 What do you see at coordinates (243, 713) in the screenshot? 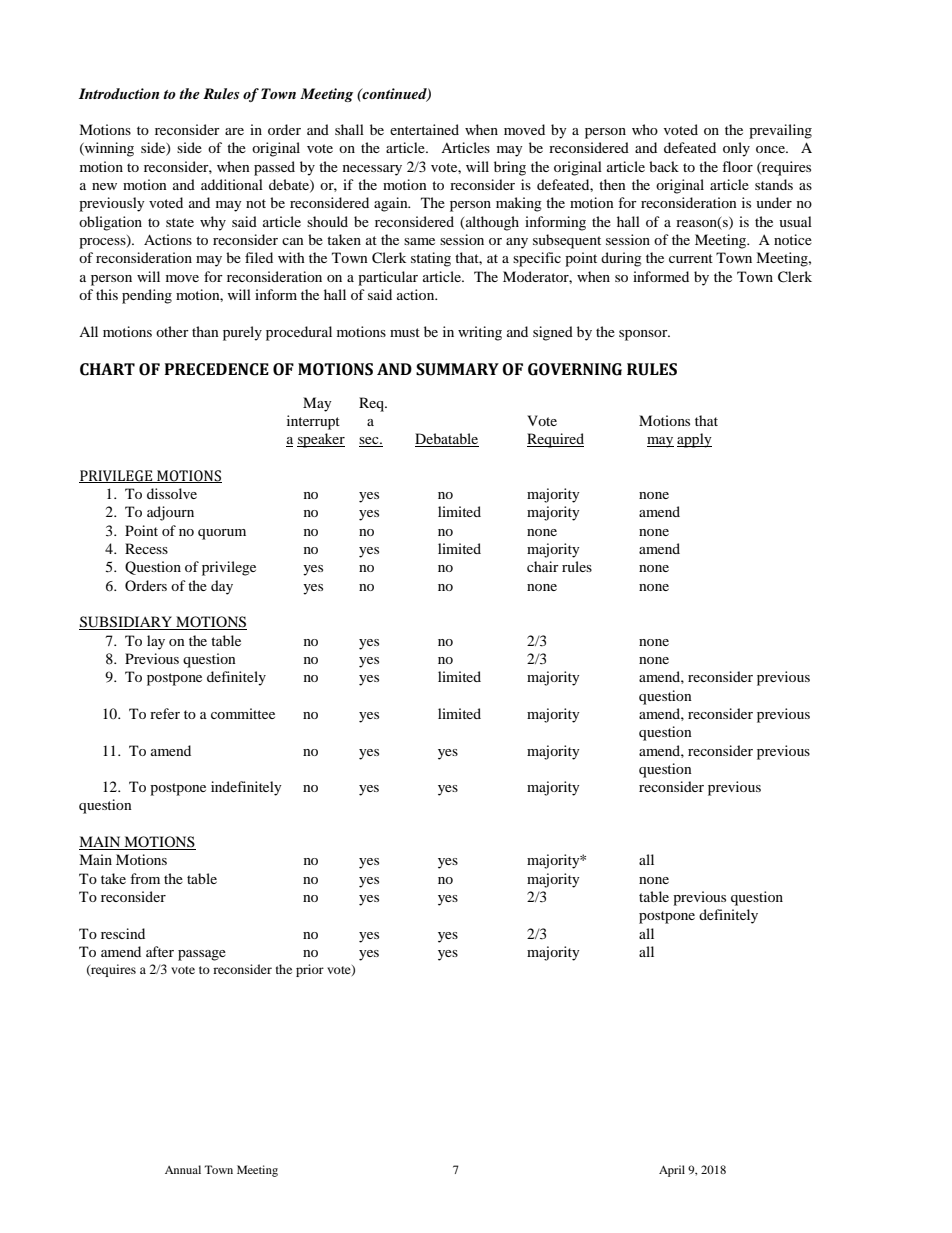
I see `committee` at bounding box center [243, 713].
